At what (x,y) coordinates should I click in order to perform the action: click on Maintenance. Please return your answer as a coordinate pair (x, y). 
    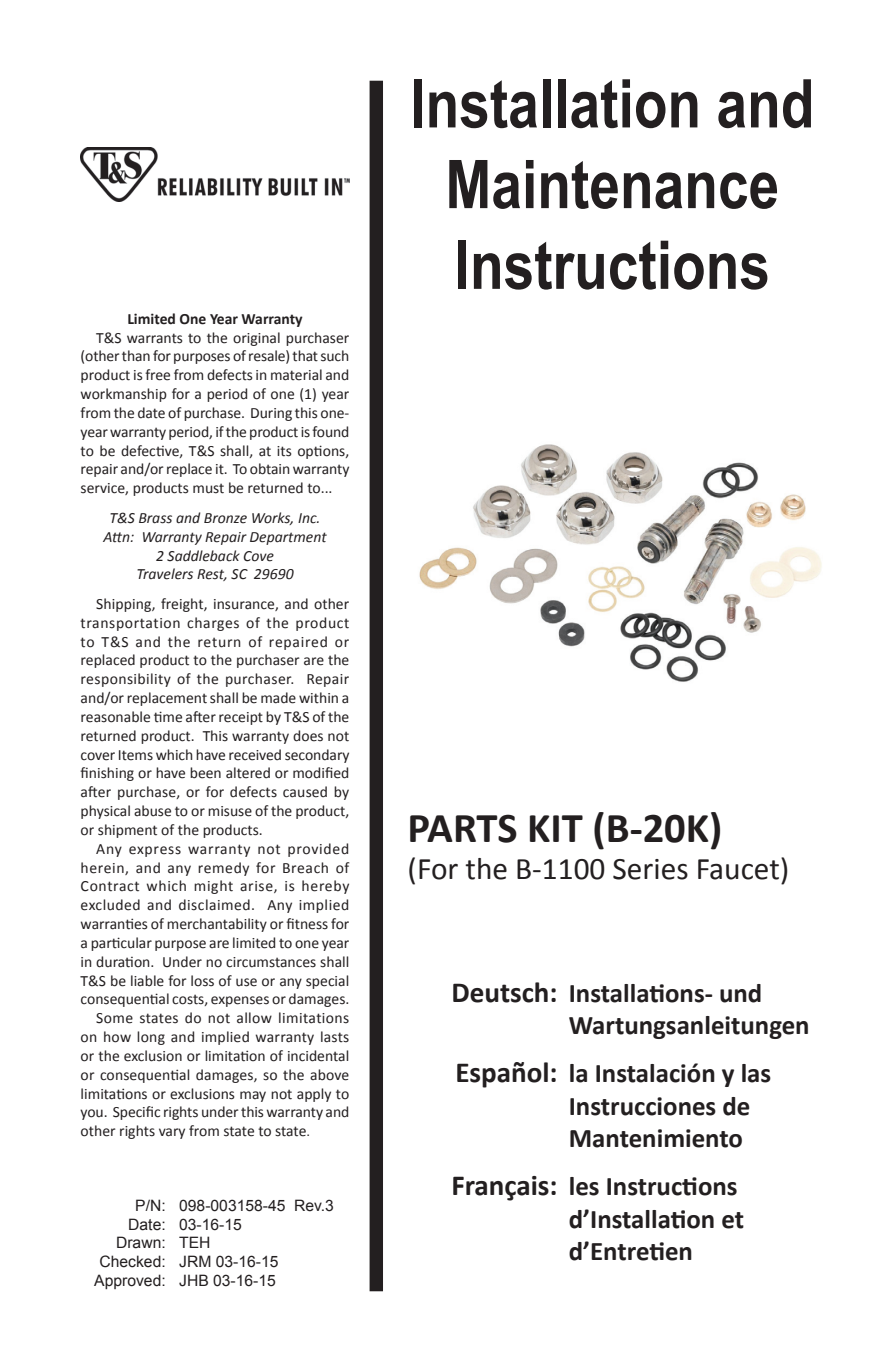
    Looking at the image, I should click on (613, 184).
